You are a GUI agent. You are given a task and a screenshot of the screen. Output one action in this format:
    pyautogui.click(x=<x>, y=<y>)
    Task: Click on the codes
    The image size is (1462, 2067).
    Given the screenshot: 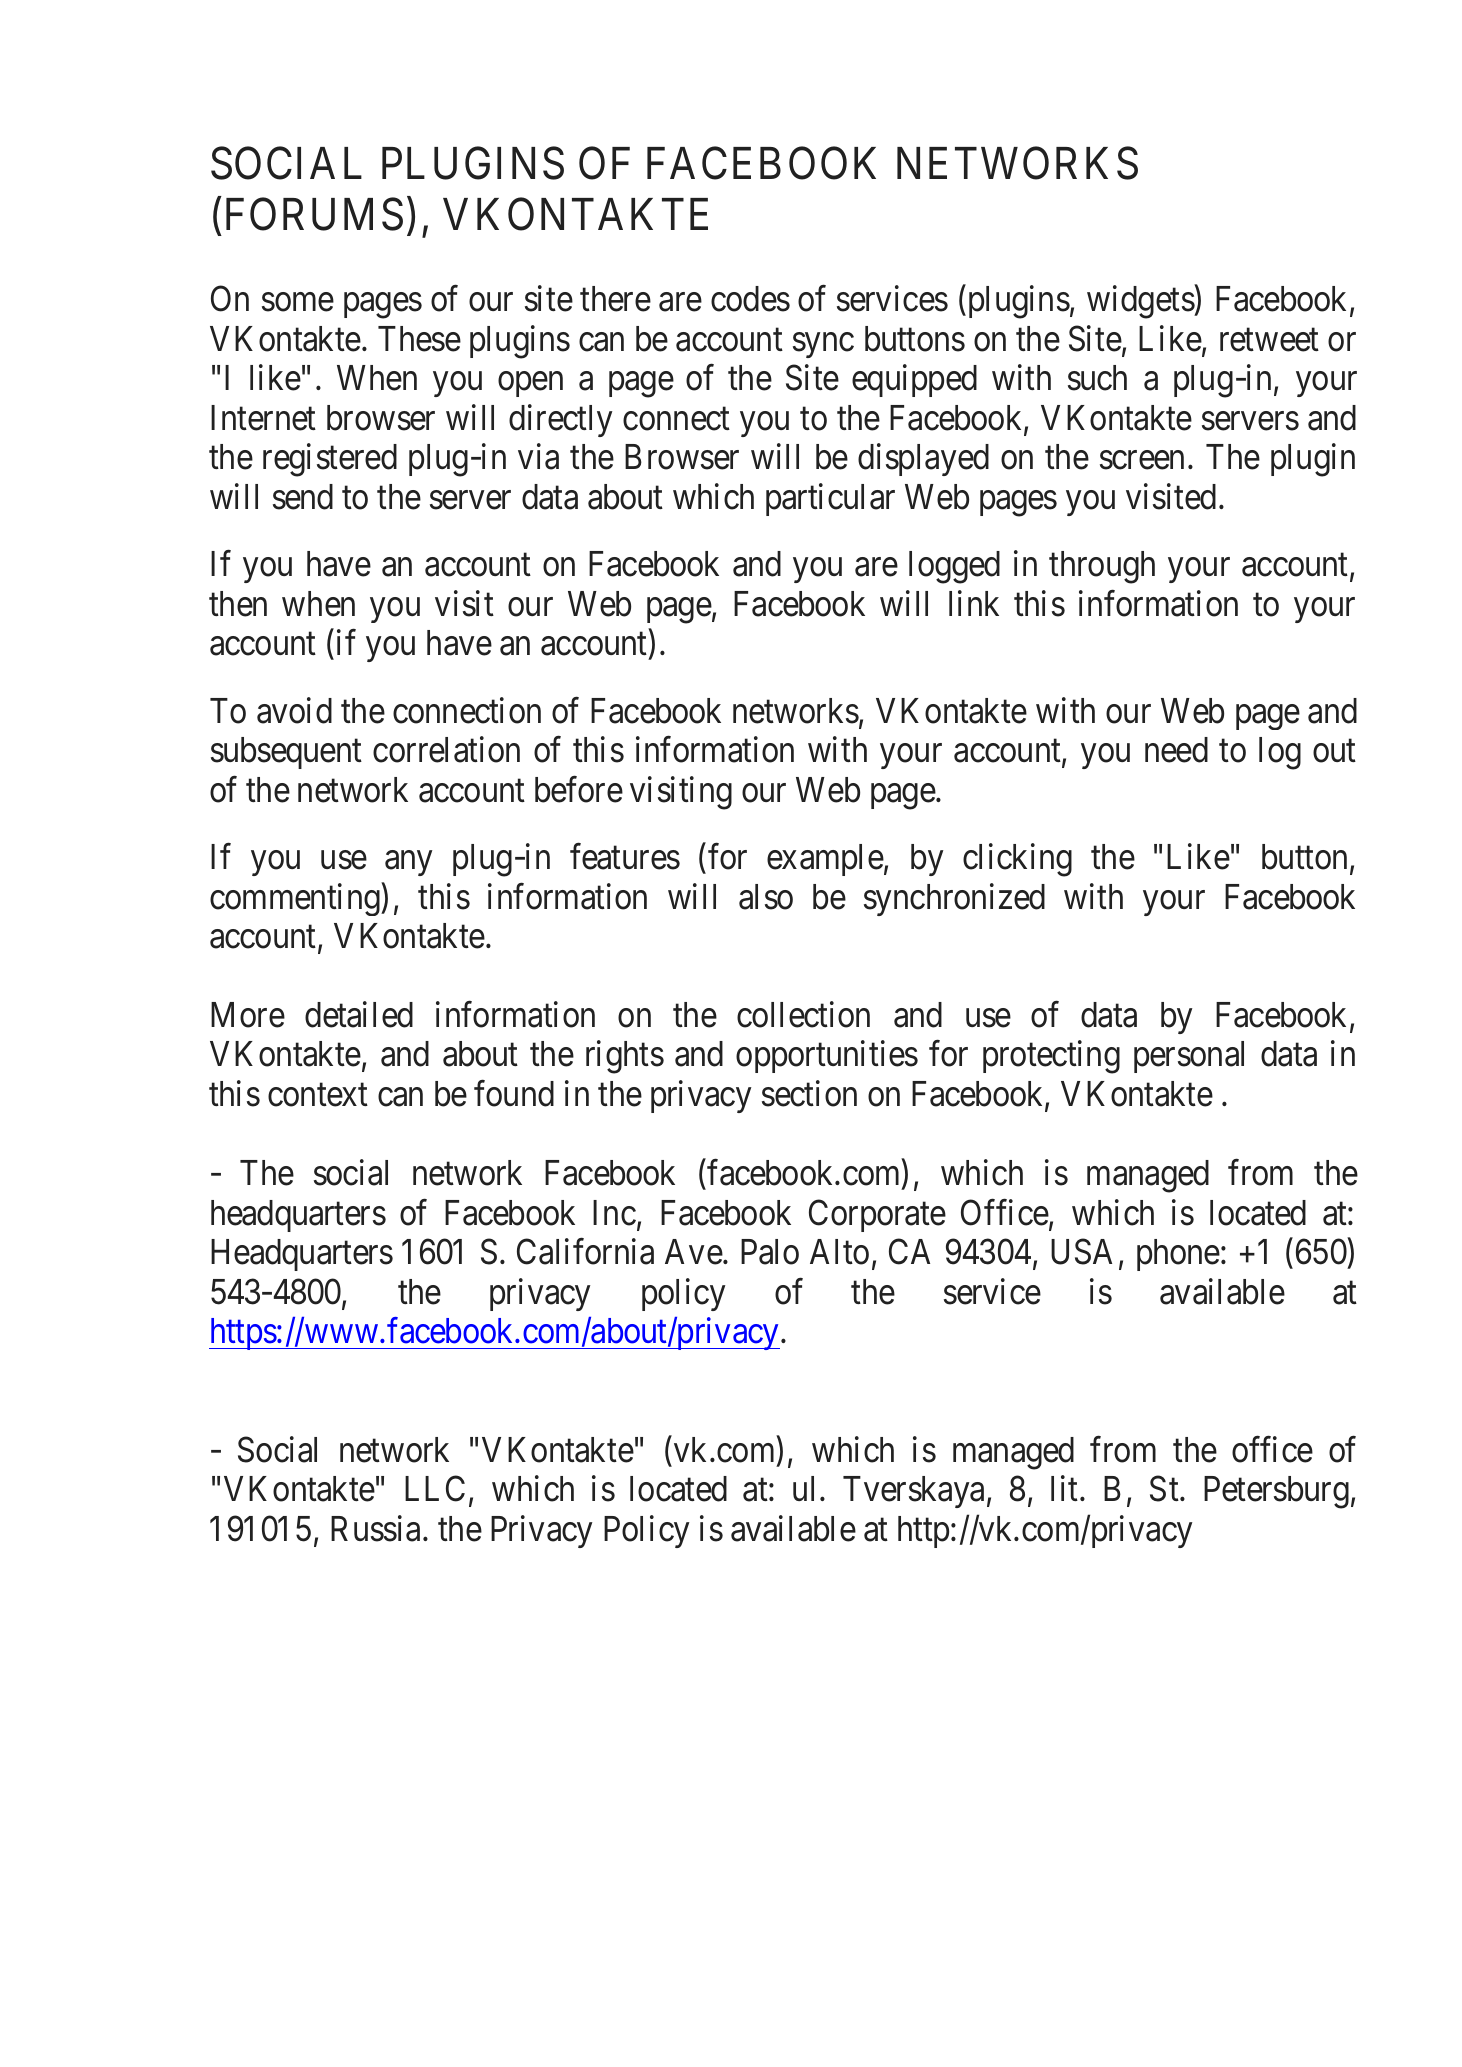 What is the action you would take?
    pyautogui.click(x=750, y=299)
